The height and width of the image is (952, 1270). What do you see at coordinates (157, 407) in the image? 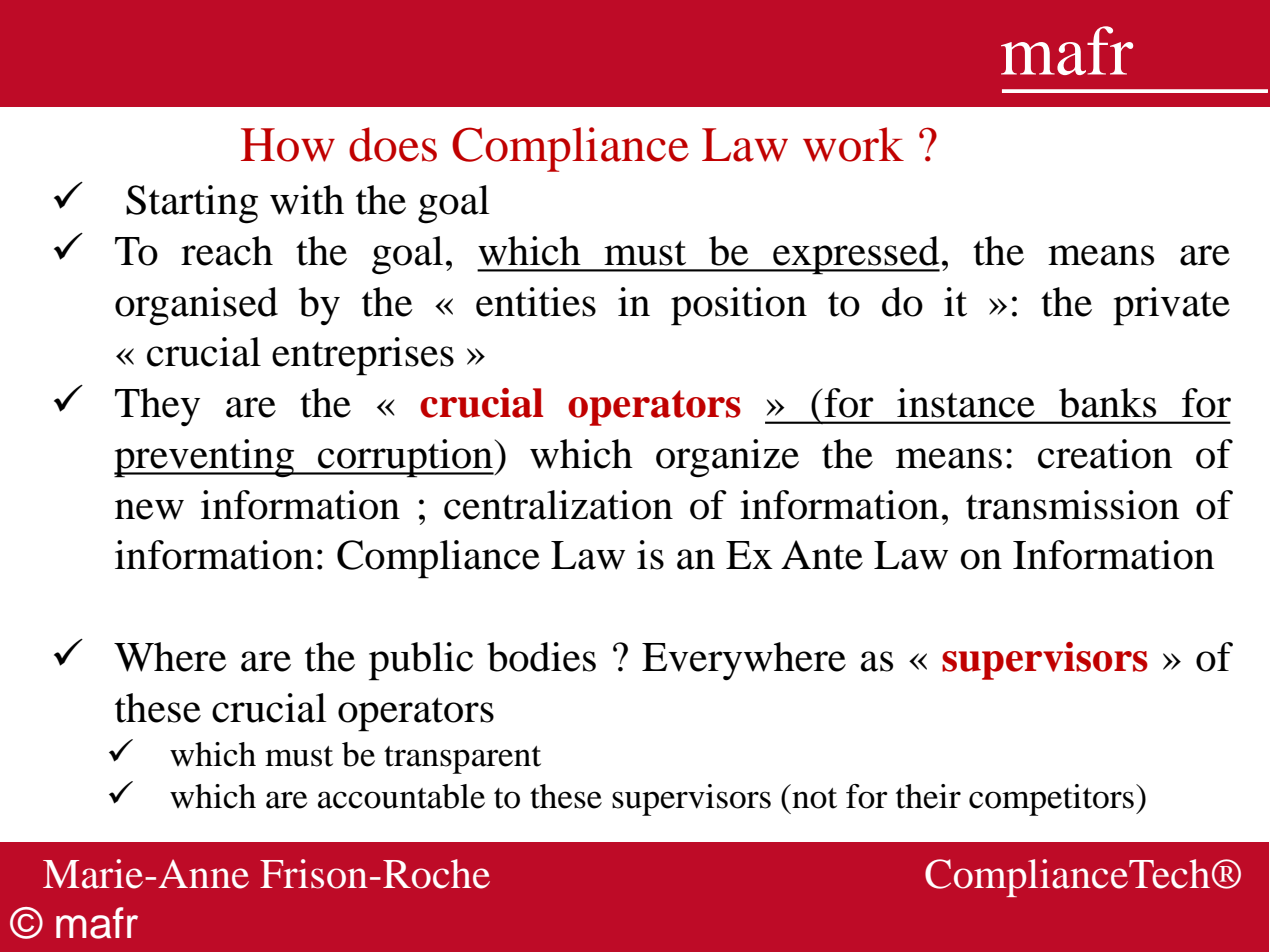
I see `They` at bounding box center [157, 407].
